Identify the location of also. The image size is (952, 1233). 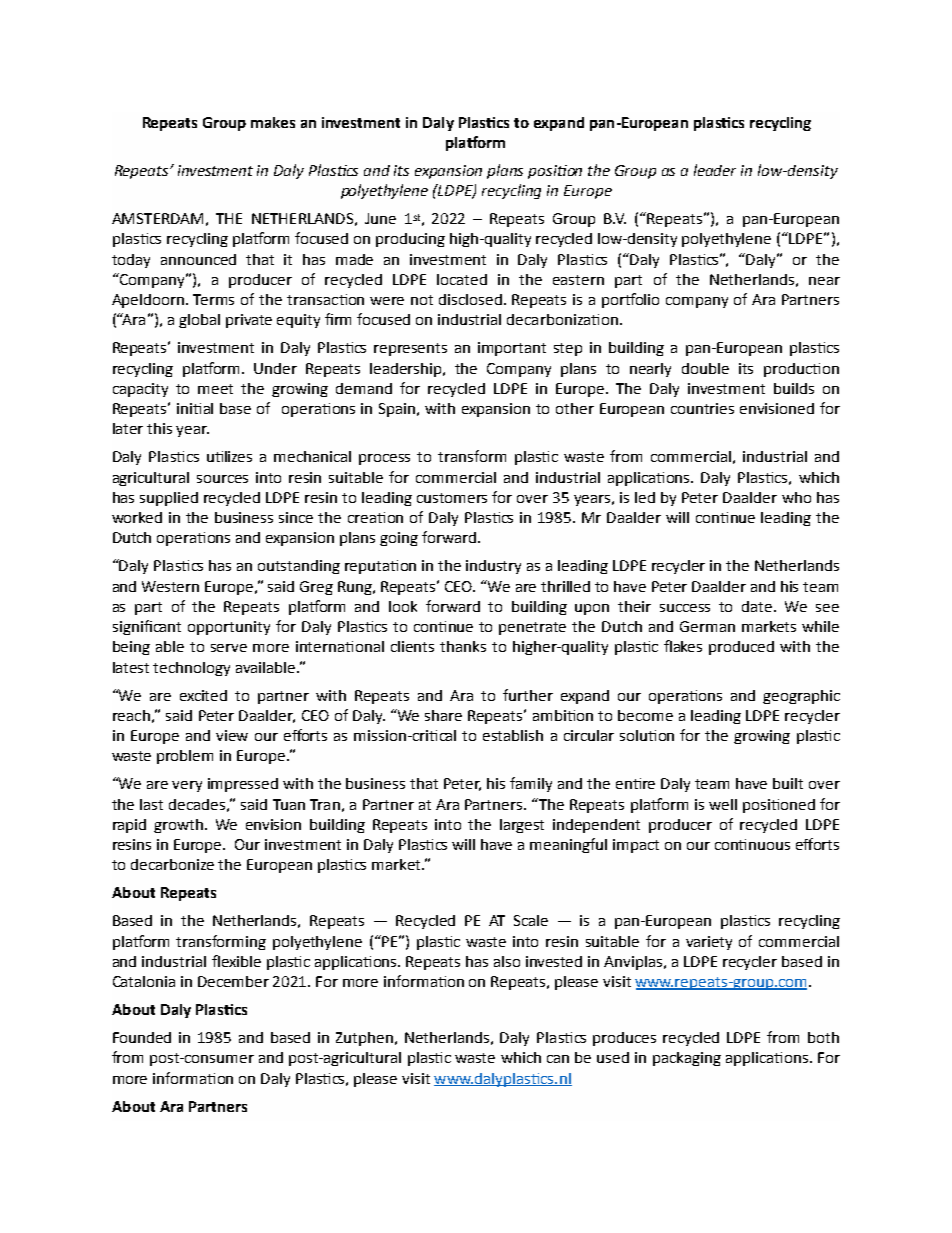
(507, 961).
